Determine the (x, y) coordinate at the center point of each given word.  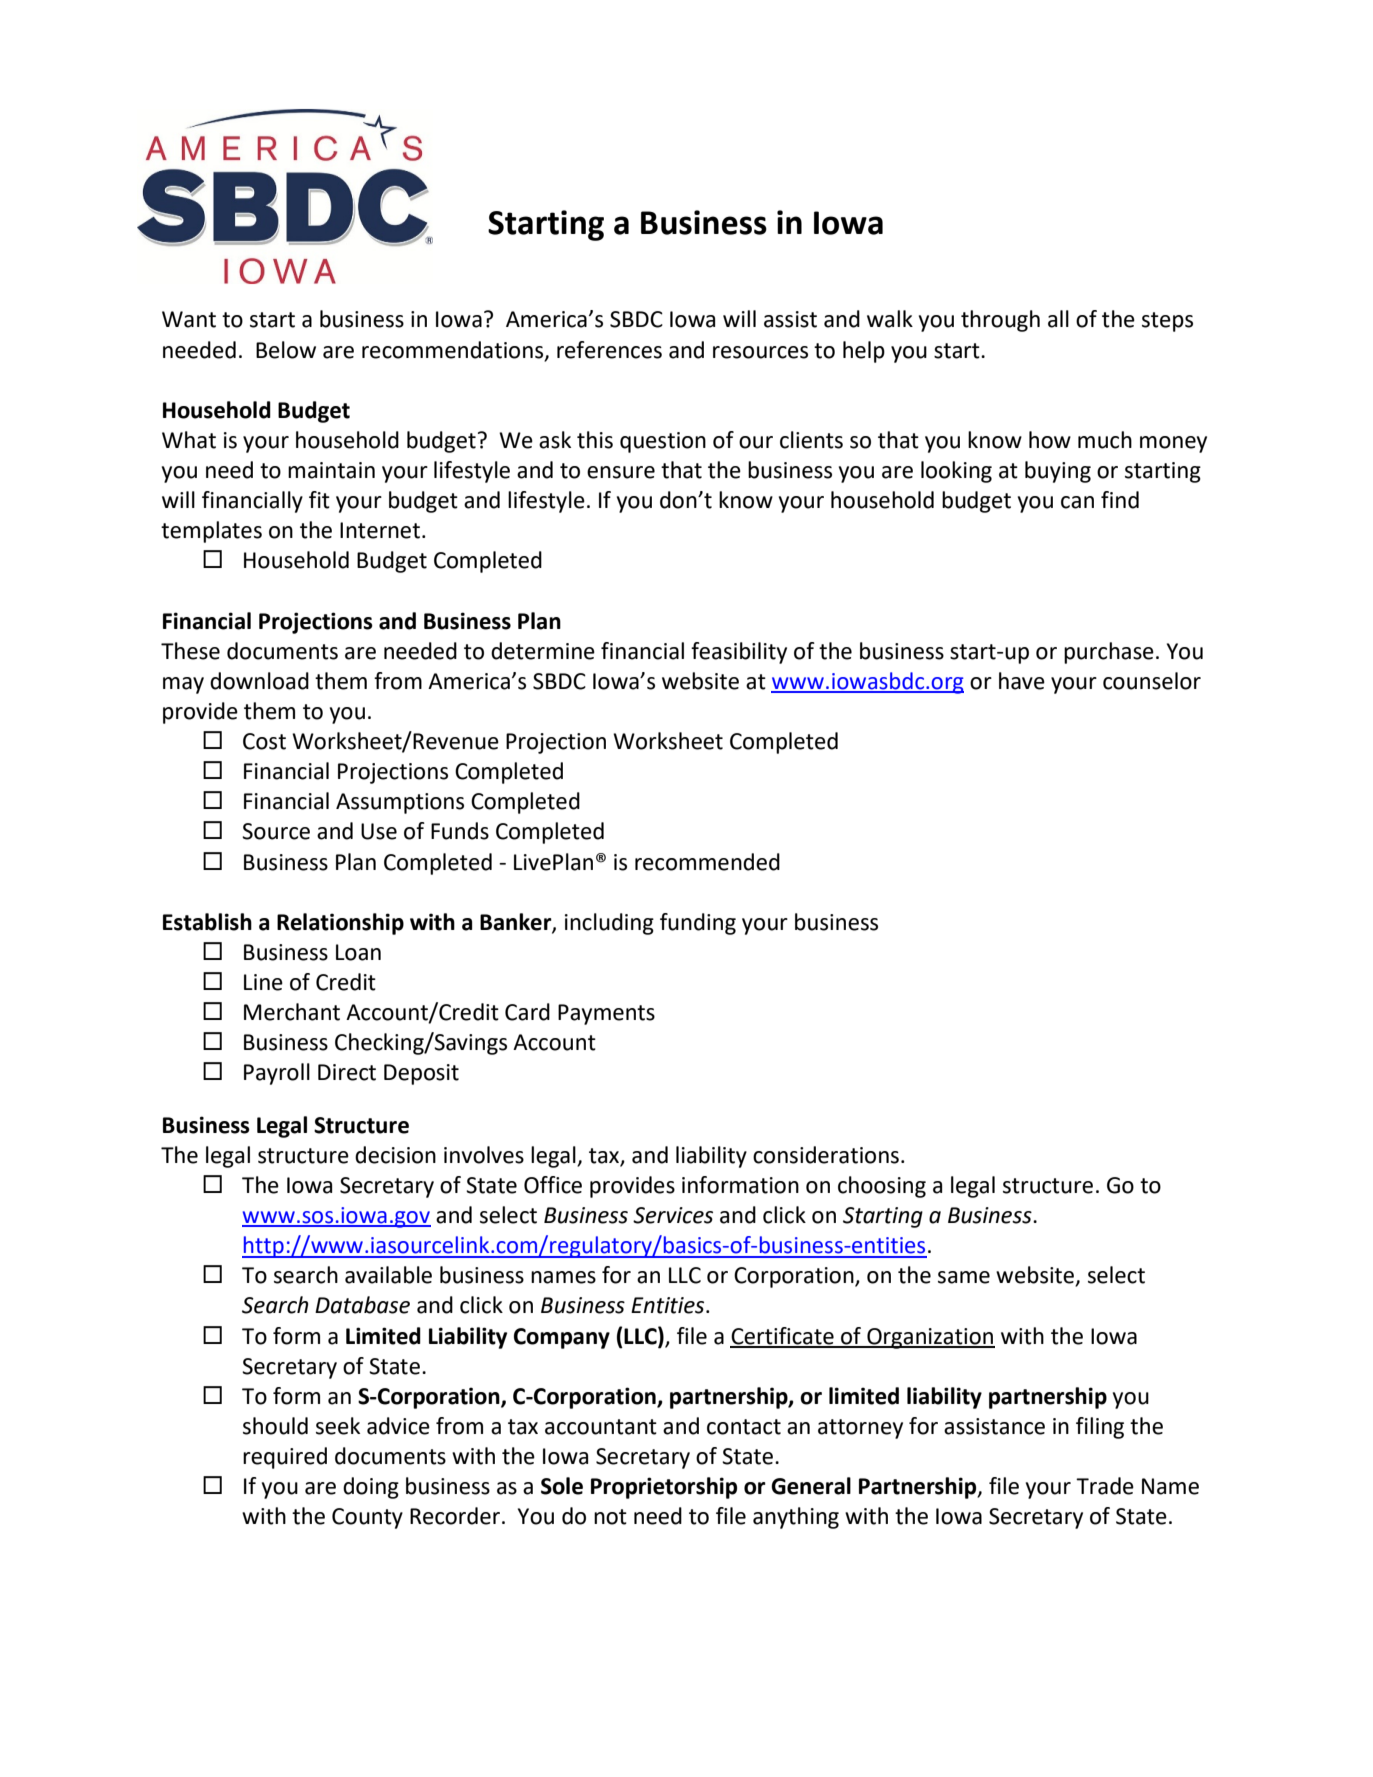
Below (286, 350)
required (285, 1458)
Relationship (340, 924)
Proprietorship (664, 1488)
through (1000, 321)
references (609, 350)
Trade (1105, 1486)
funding (698, 924)
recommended (707, 862)
